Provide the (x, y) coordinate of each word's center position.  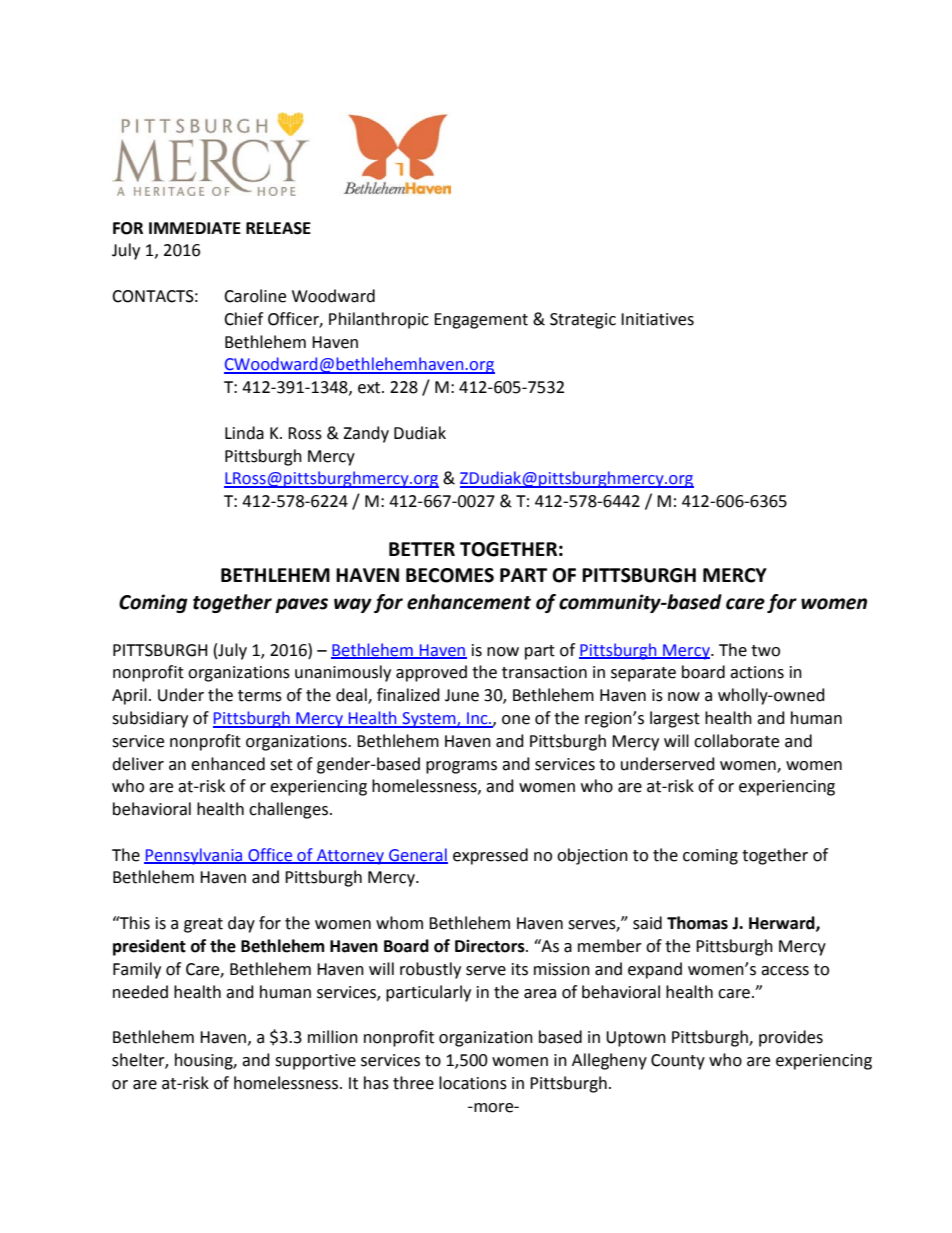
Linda (244, 433)
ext (370, 388)
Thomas (697, 923)
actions (757, 672)
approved (431, 673)
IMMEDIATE (195, 228)
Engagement (481, 321)
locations (473, 1083)
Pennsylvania (194, 856)
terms (260, 696)
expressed (490, 856)
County (678, 1062)
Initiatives (657, 319)
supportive (315, 1062)
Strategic (583, 321)
